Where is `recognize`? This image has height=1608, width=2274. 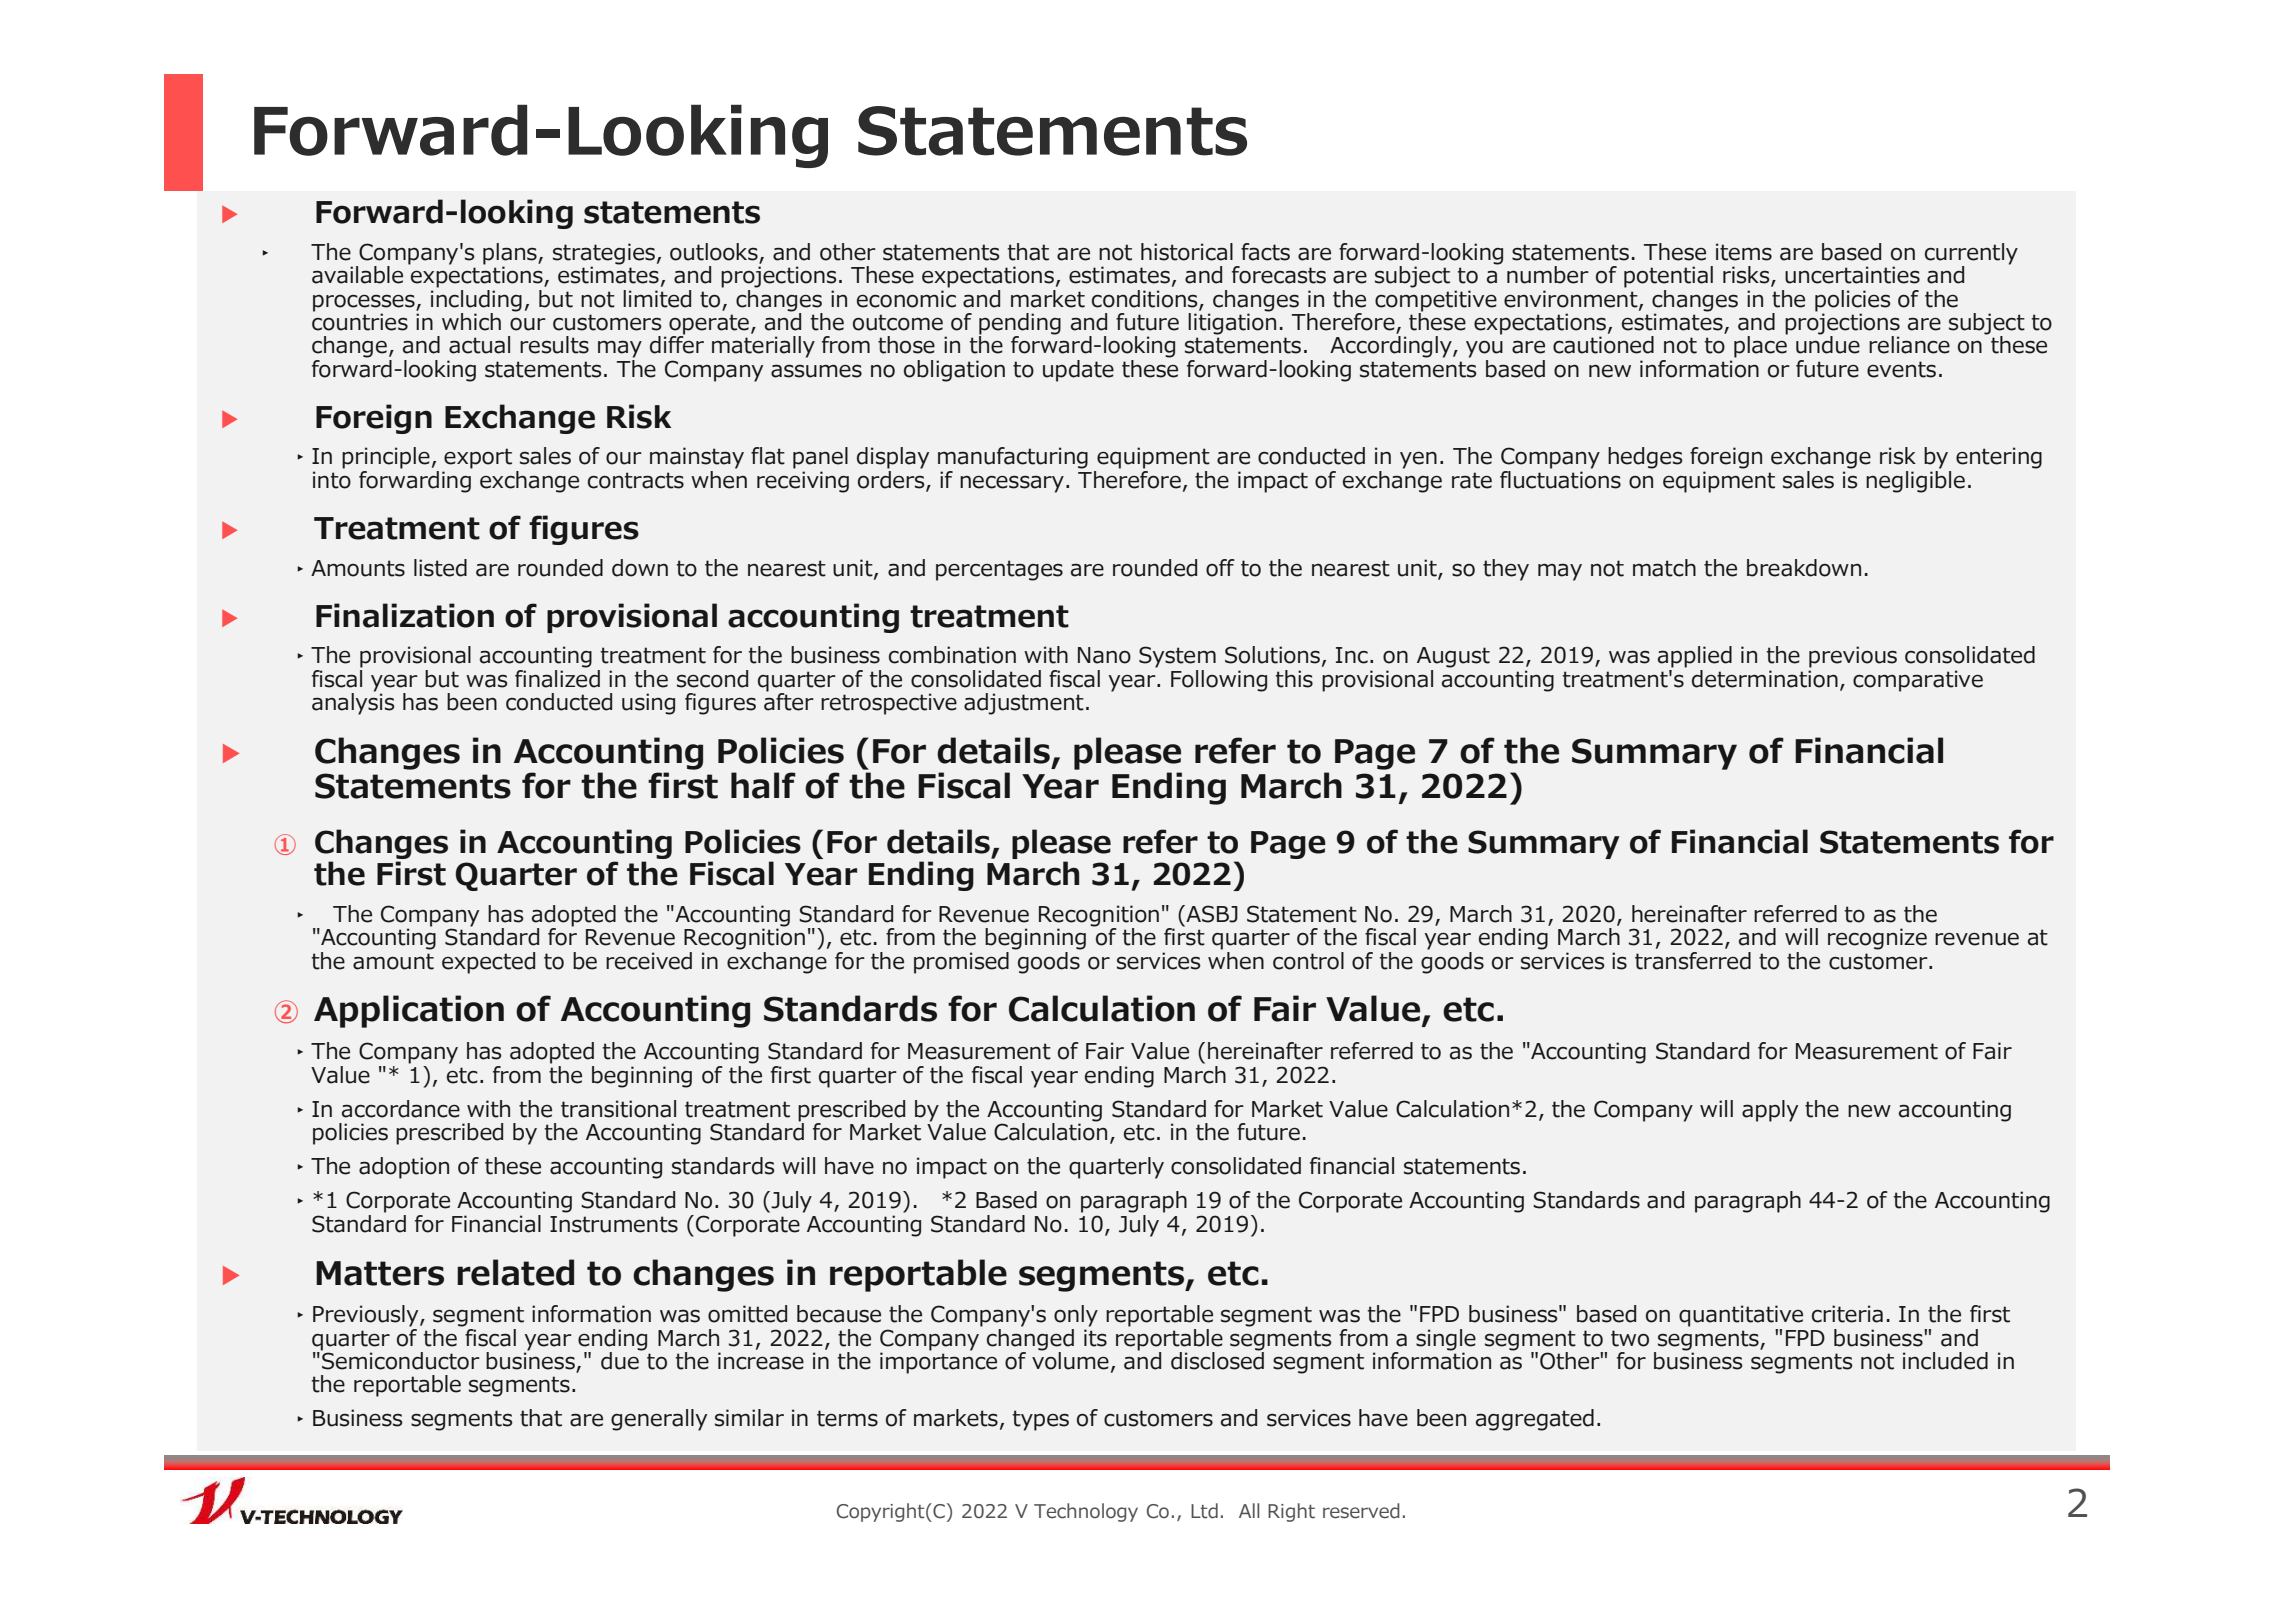 recognize is located at coordinates (1877, 939).
